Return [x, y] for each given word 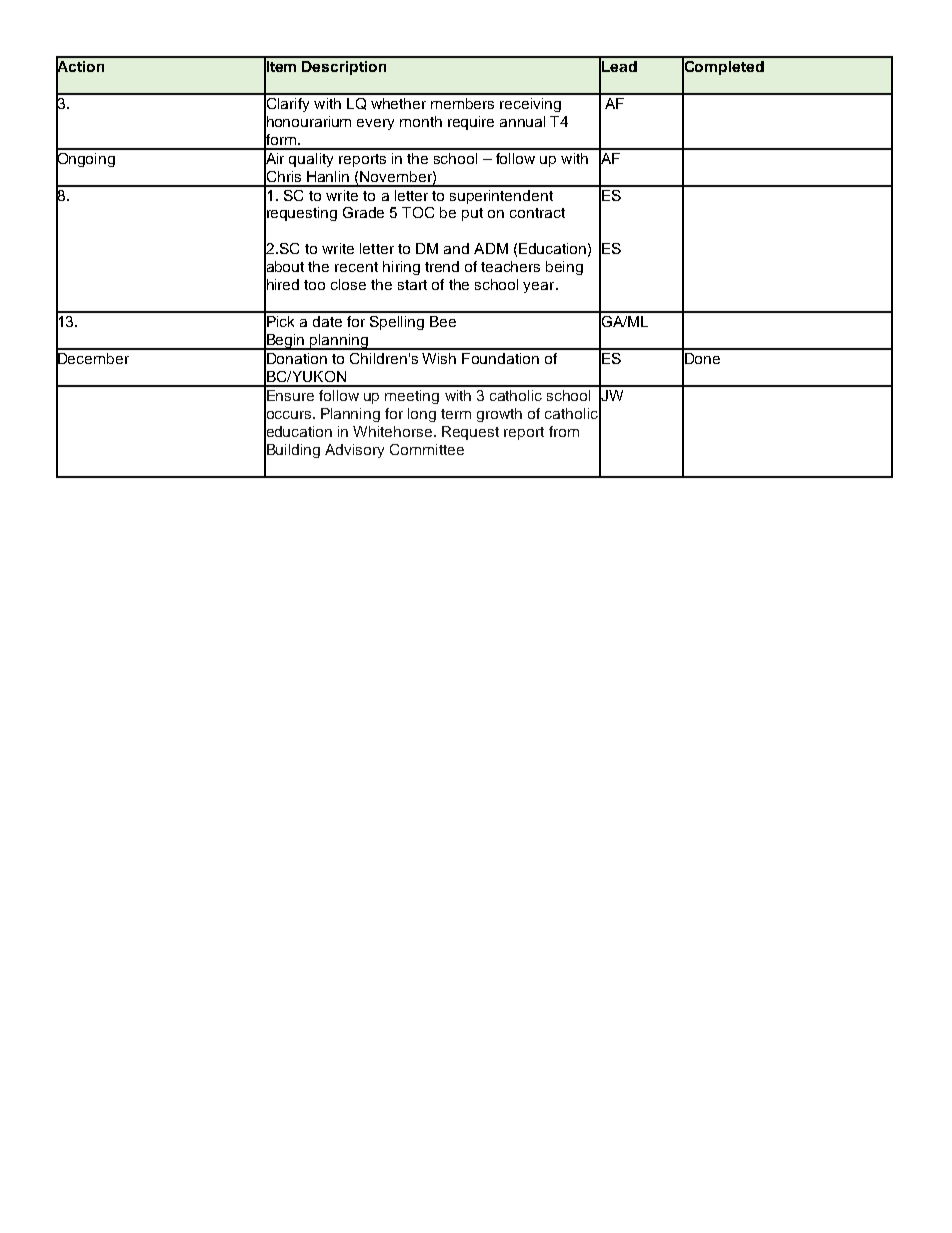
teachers [510, 266]
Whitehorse [394, 431]
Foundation [500, 358]
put [472, 214]
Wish [439, 358]
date [327, 321]
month [421, 121]
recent [356, 267]
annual [522, 121]
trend [442, 266]
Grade [363, 212]
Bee [443, 321]
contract [537, 213]
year [540, 287]
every [375, 124]
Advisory [354, 451]
